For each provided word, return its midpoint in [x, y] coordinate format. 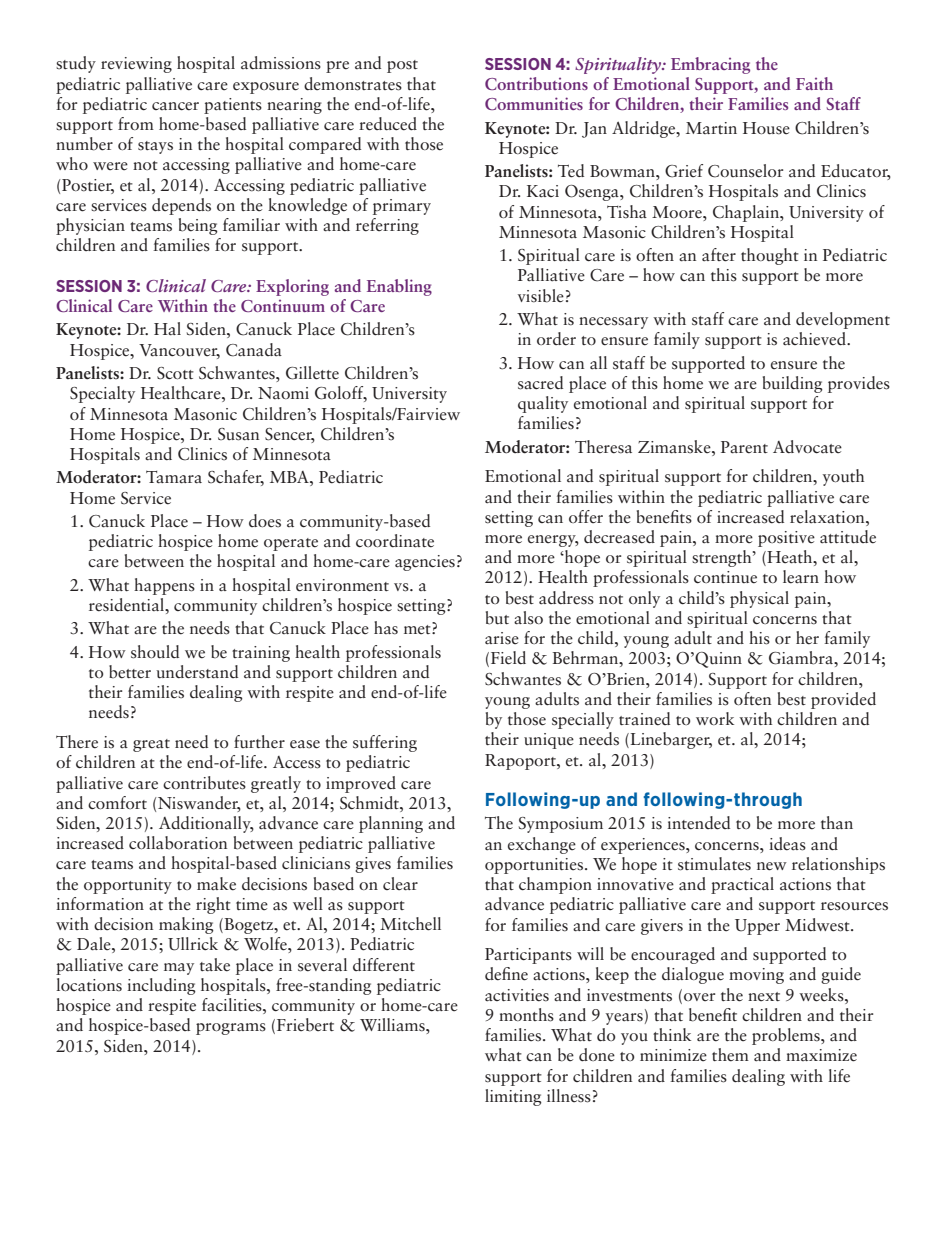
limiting [513, 1097]
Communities [534, 103]
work [715, 718]
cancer [175, 106]
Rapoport [521, 762]
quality [543, 404]
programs [231, 1029]
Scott [175, 373]
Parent [744, 447]
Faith [814, 83]
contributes [204, 783]
